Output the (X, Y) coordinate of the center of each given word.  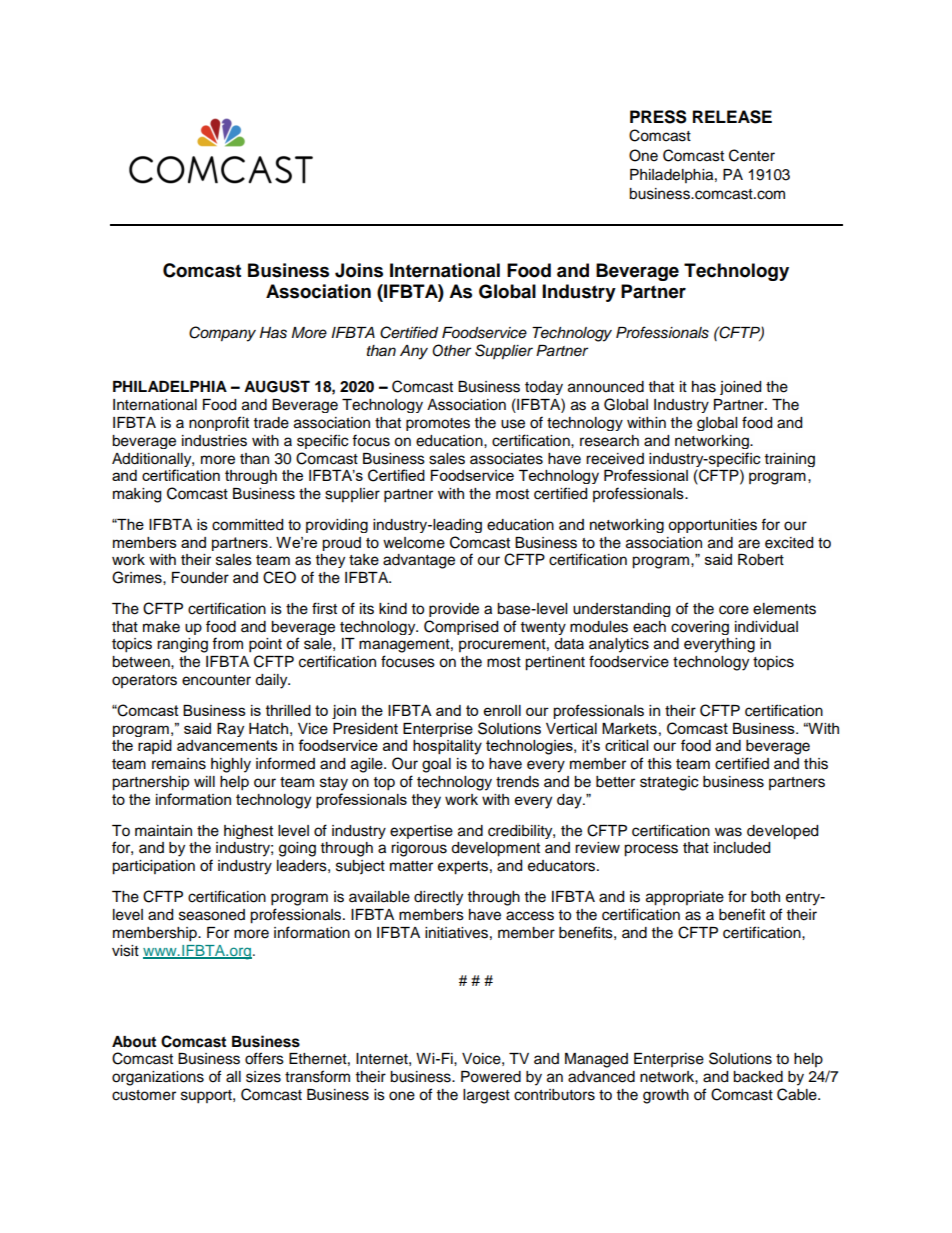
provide (454, 610)
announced (606, 387)
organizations (158, 1078)
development (495, 849)
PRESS (658, 117)
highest (248, 832)
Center (752, 155)
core (734, 610)
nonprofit (219, 423)
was (728, 832)
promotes (438, 424)
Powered (491, 1077)
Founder (200, 578)
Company (222, 334)
